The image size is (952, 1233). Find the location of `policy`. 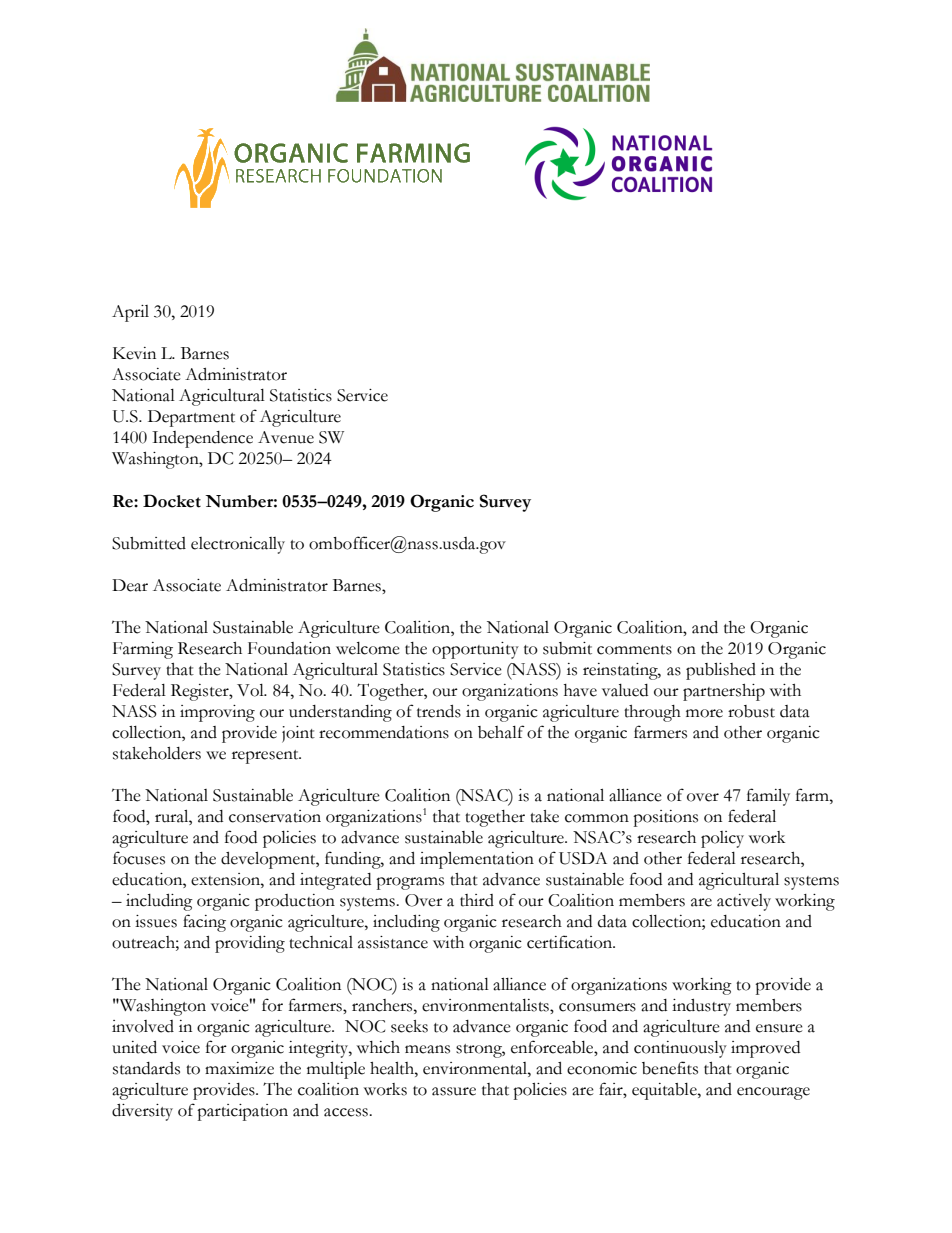

policy is located at coordinates (722, 839).
